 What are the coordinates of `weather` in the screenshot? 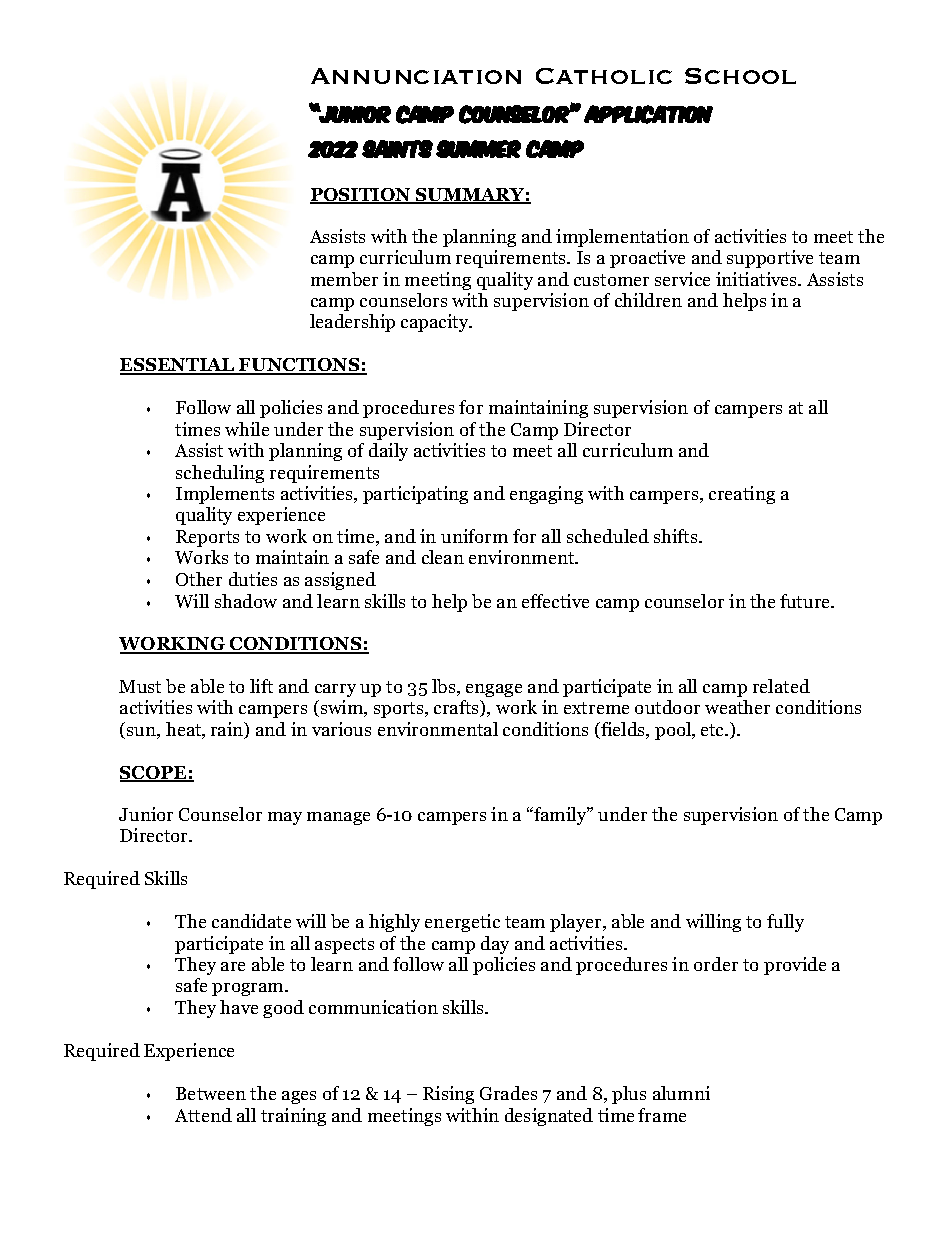 It's located at (737, 707).
